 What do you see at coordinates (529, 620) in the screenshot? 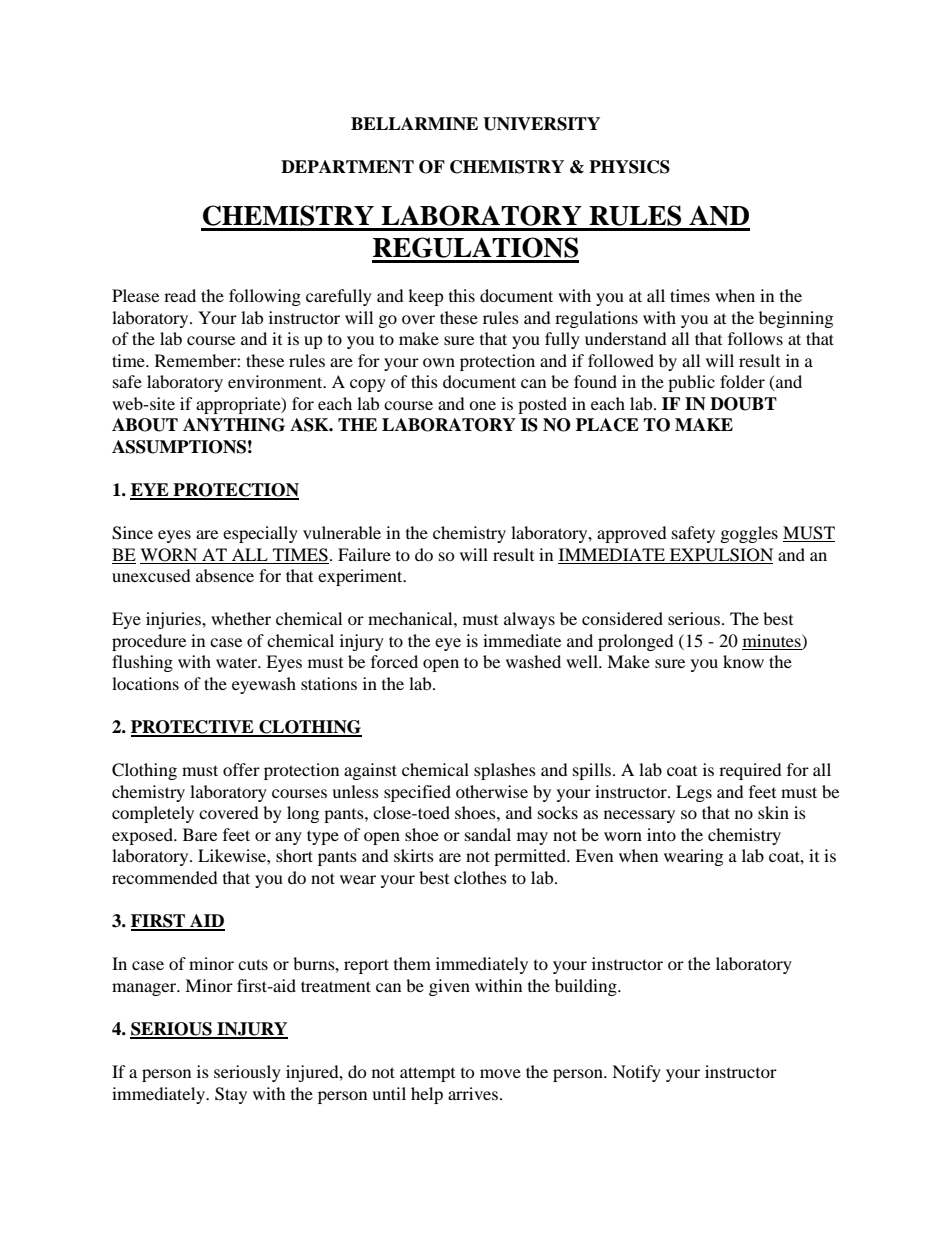
I see `always` at bounding box center [529, 620].
